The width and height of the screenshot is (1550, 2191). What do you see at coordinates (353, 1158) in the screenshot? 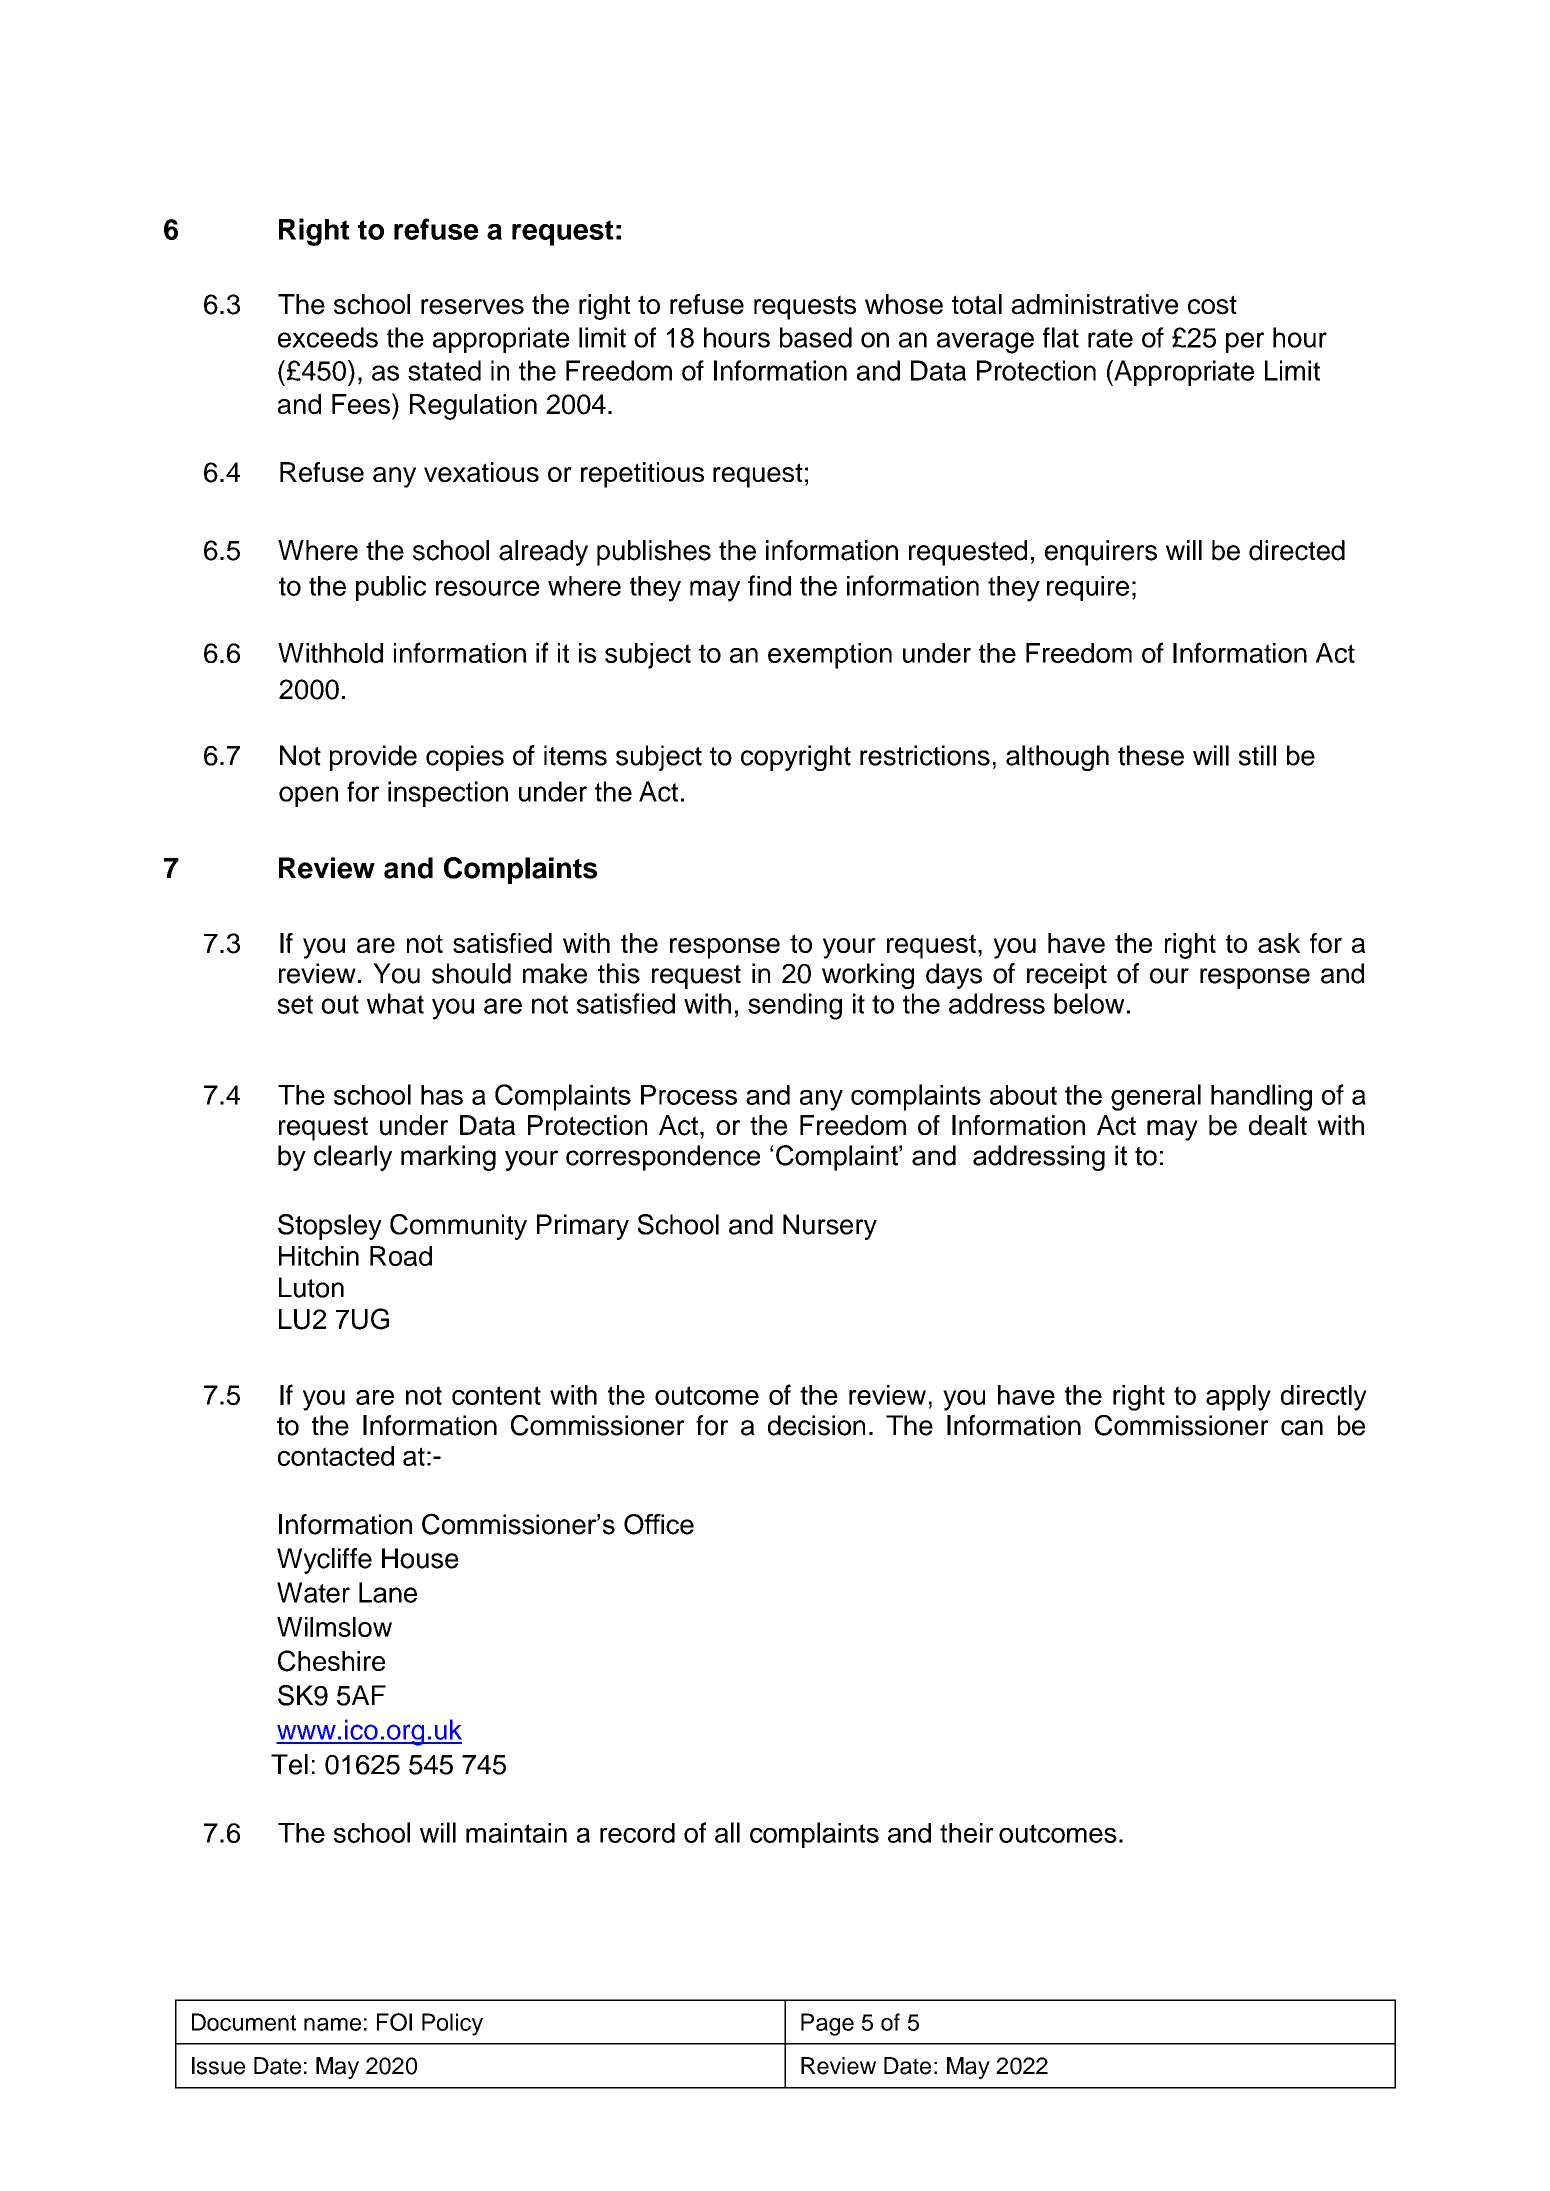
I see `clearly` at bounding box center [353, 1158].
